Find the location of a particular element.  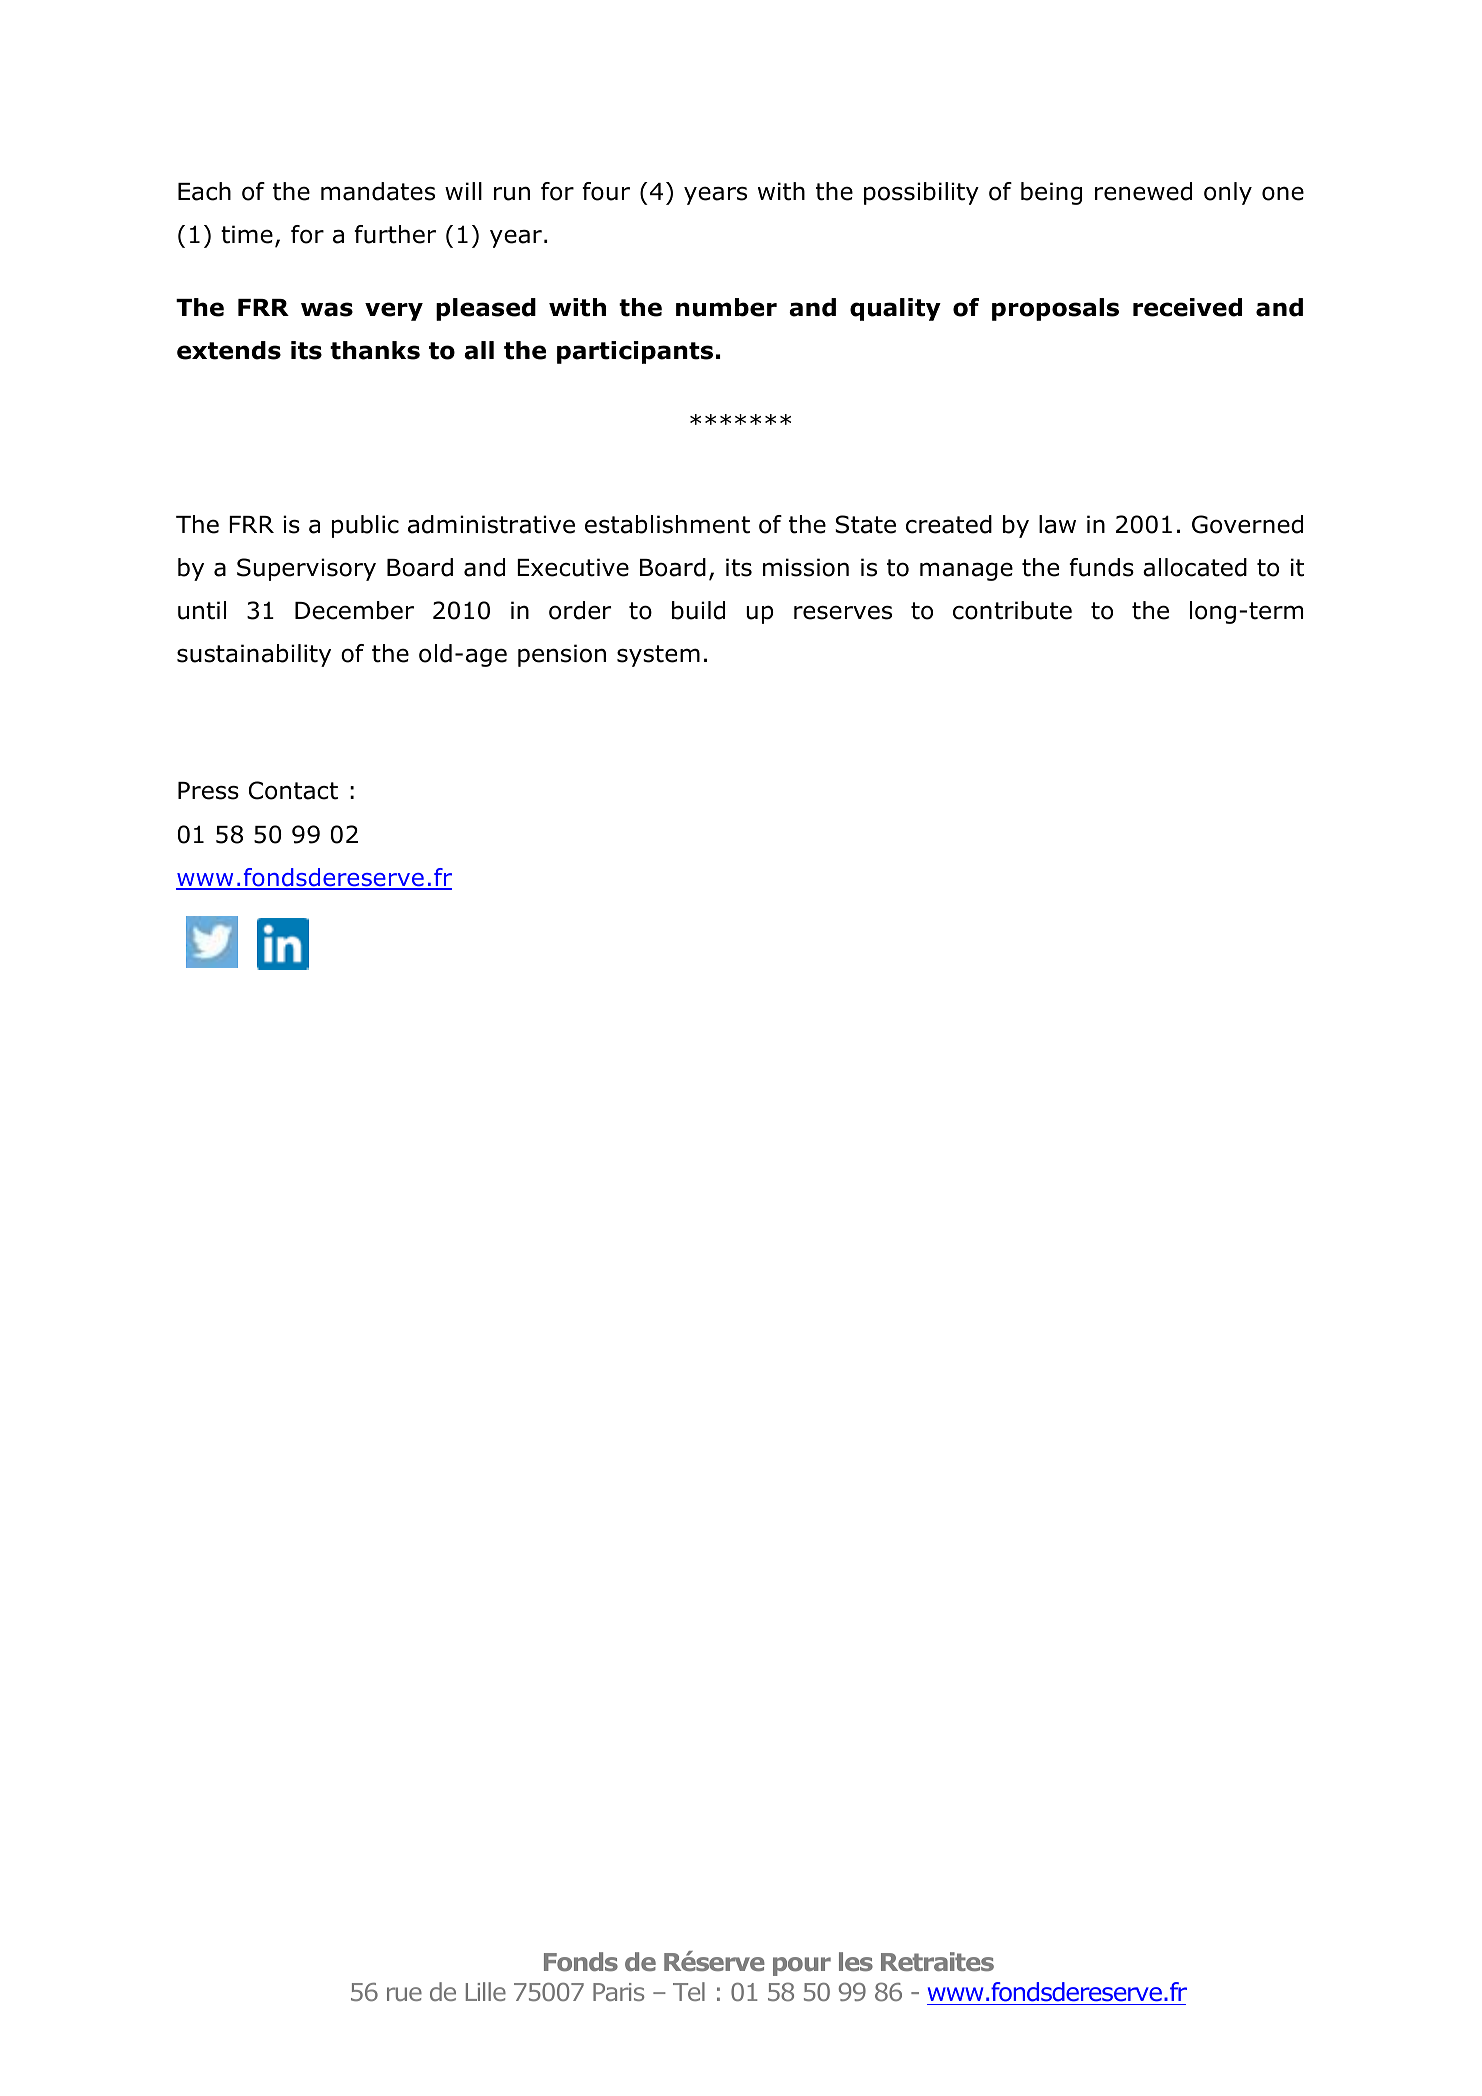

system is located at coordinates (658, 656).
